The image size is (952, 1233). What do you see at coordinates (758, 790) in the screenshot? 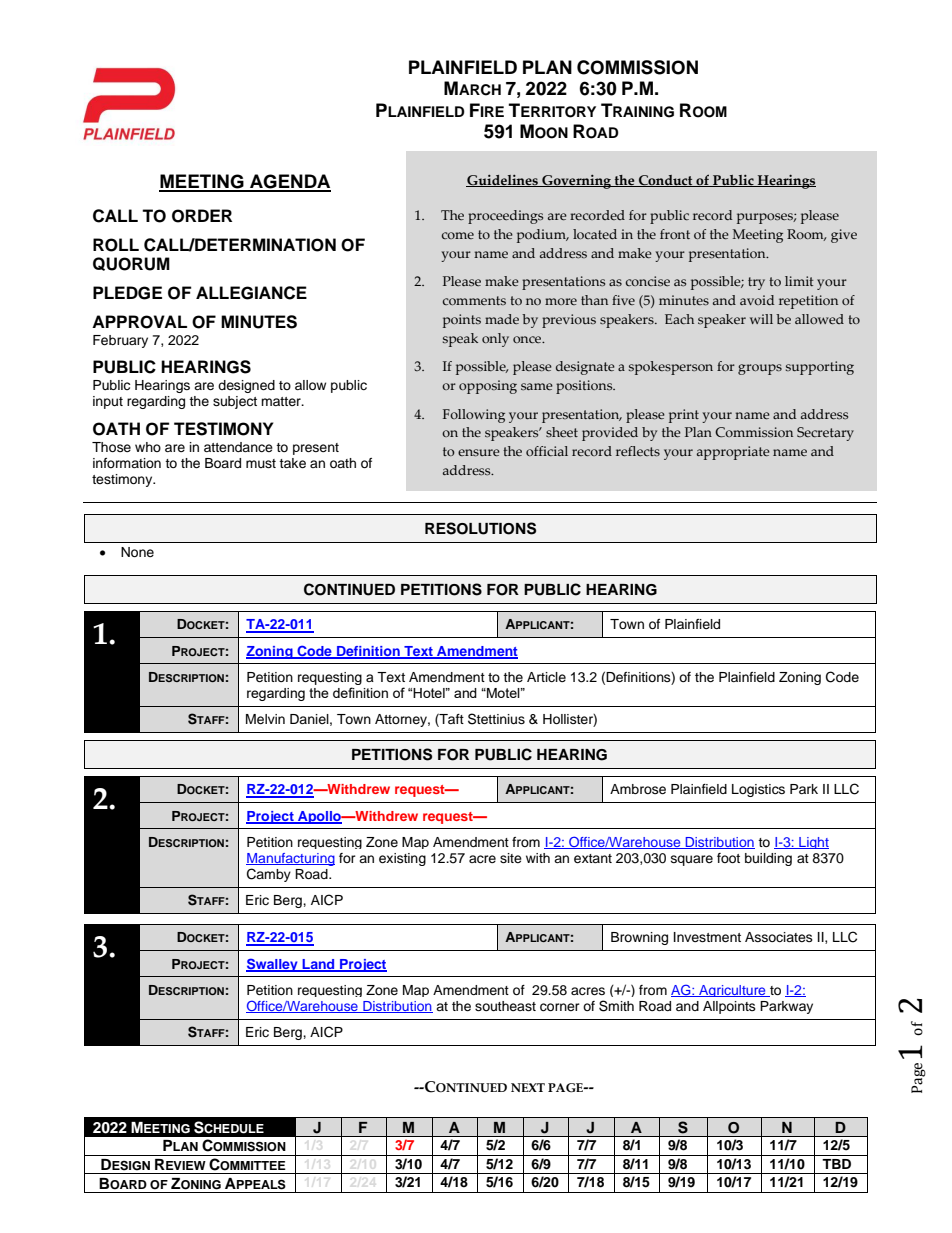
I see `Logistics` at bounding box center [758, 790].
